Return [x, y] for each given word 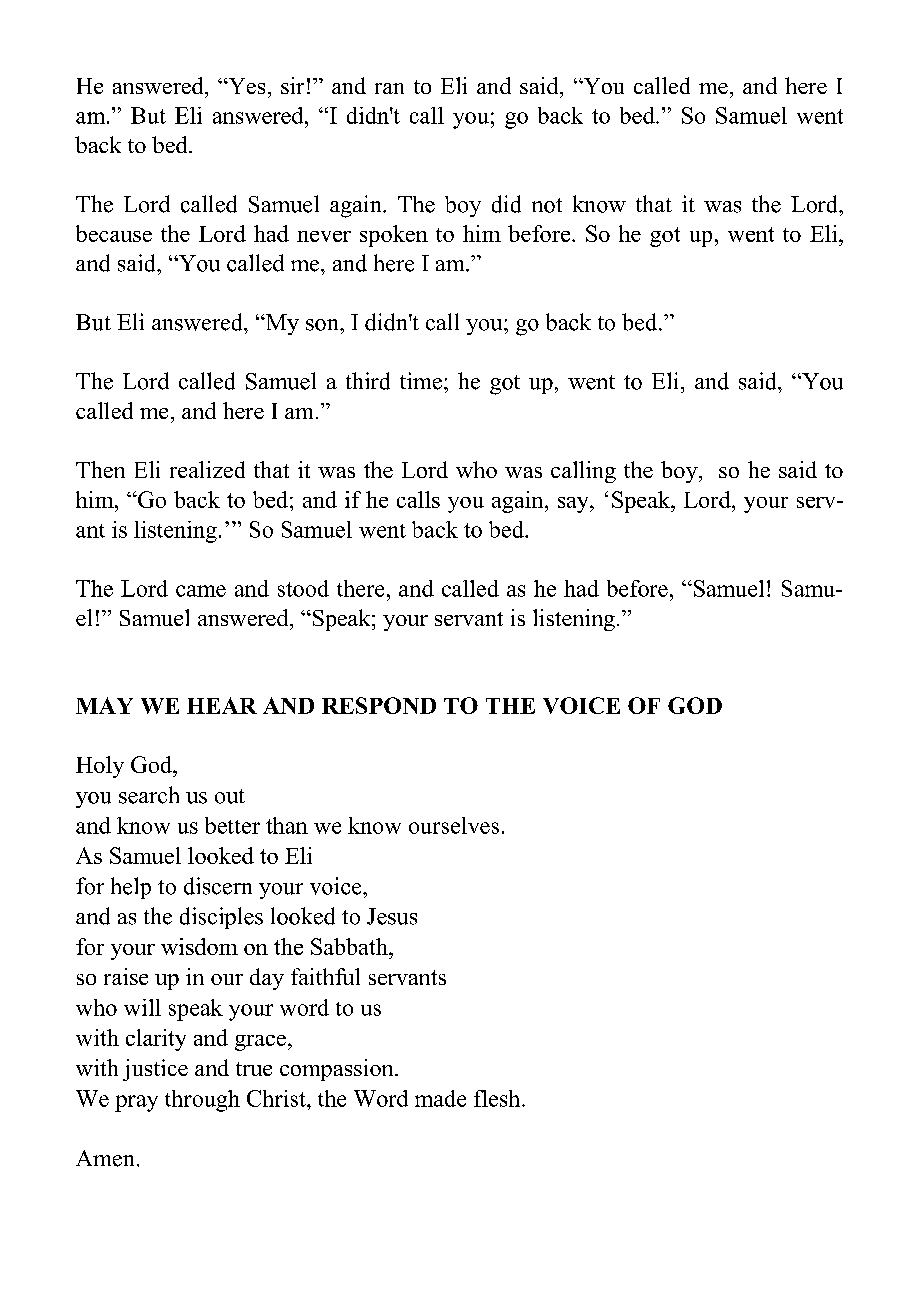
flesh [498, 1098]
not [547, 205]
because [114, 233]
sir [292, 85]
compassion [338, 1070]
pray [136, 1103]
